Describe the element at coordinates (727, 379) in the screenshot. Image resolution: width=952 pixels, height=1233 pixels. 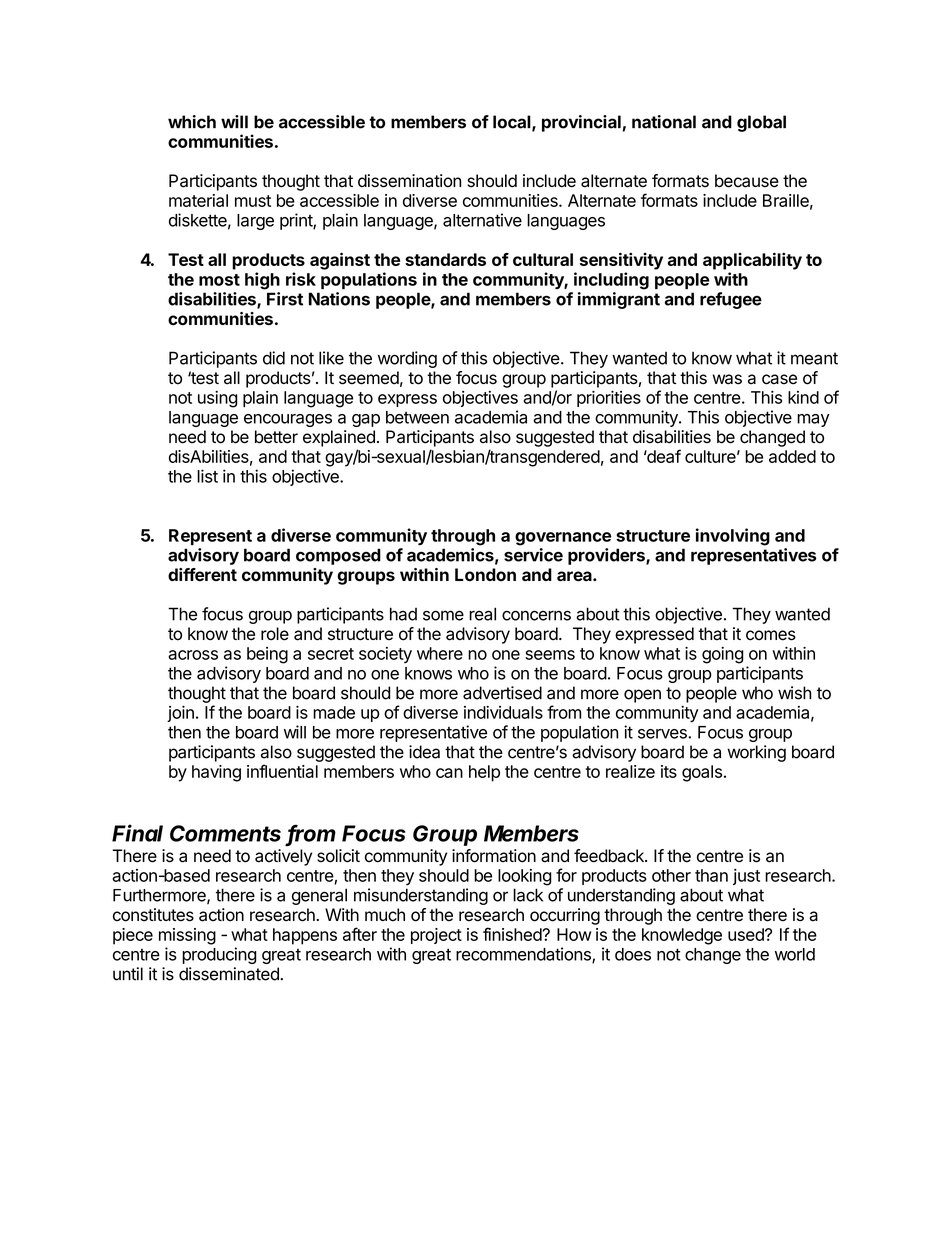
I see `was` at that location.
